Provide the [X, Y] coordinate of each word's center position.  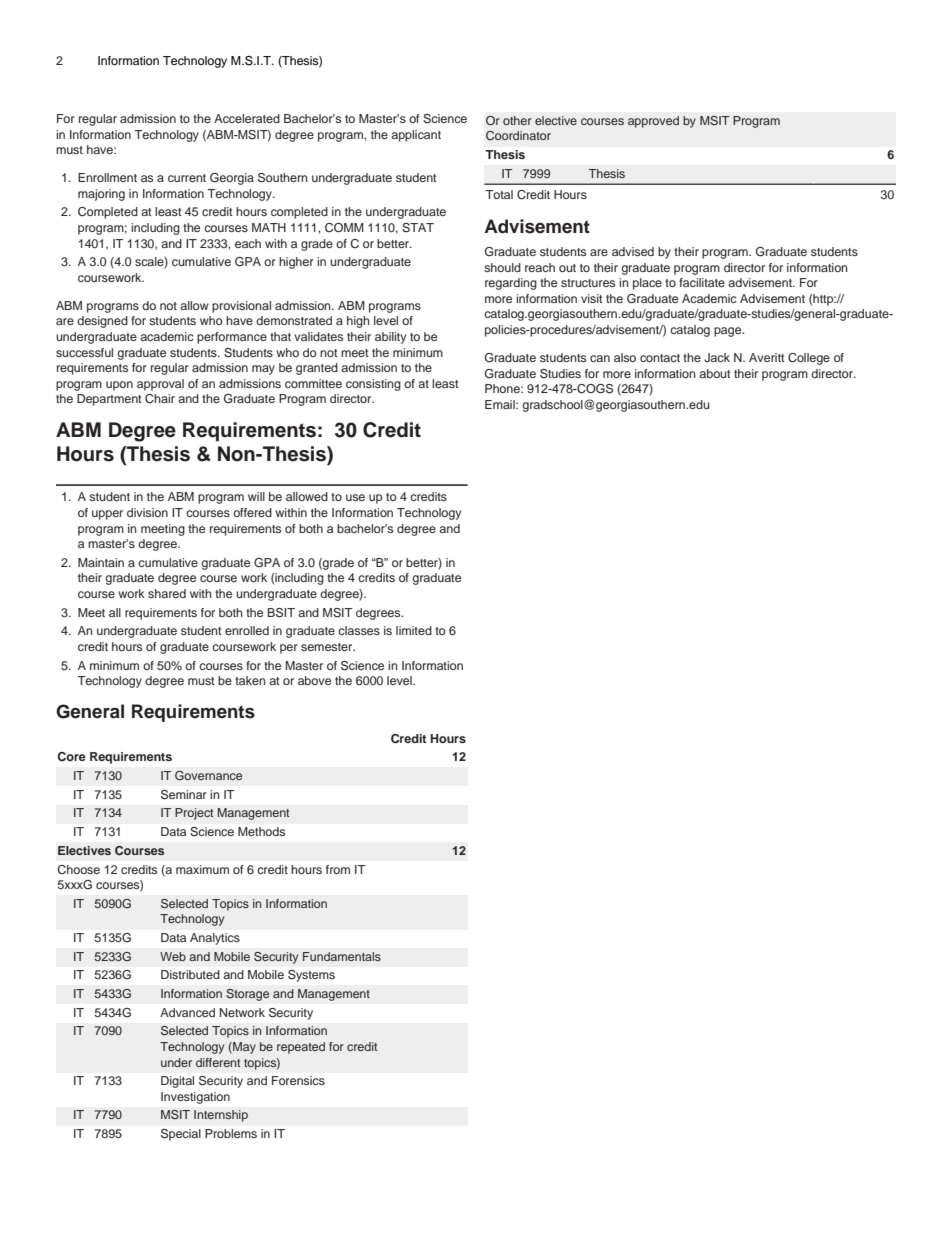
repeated [301, 1048]
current [187, 178]
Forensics [298, 1080]
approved [653, 122]
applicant [416, 136]
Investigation [195, 1098]
